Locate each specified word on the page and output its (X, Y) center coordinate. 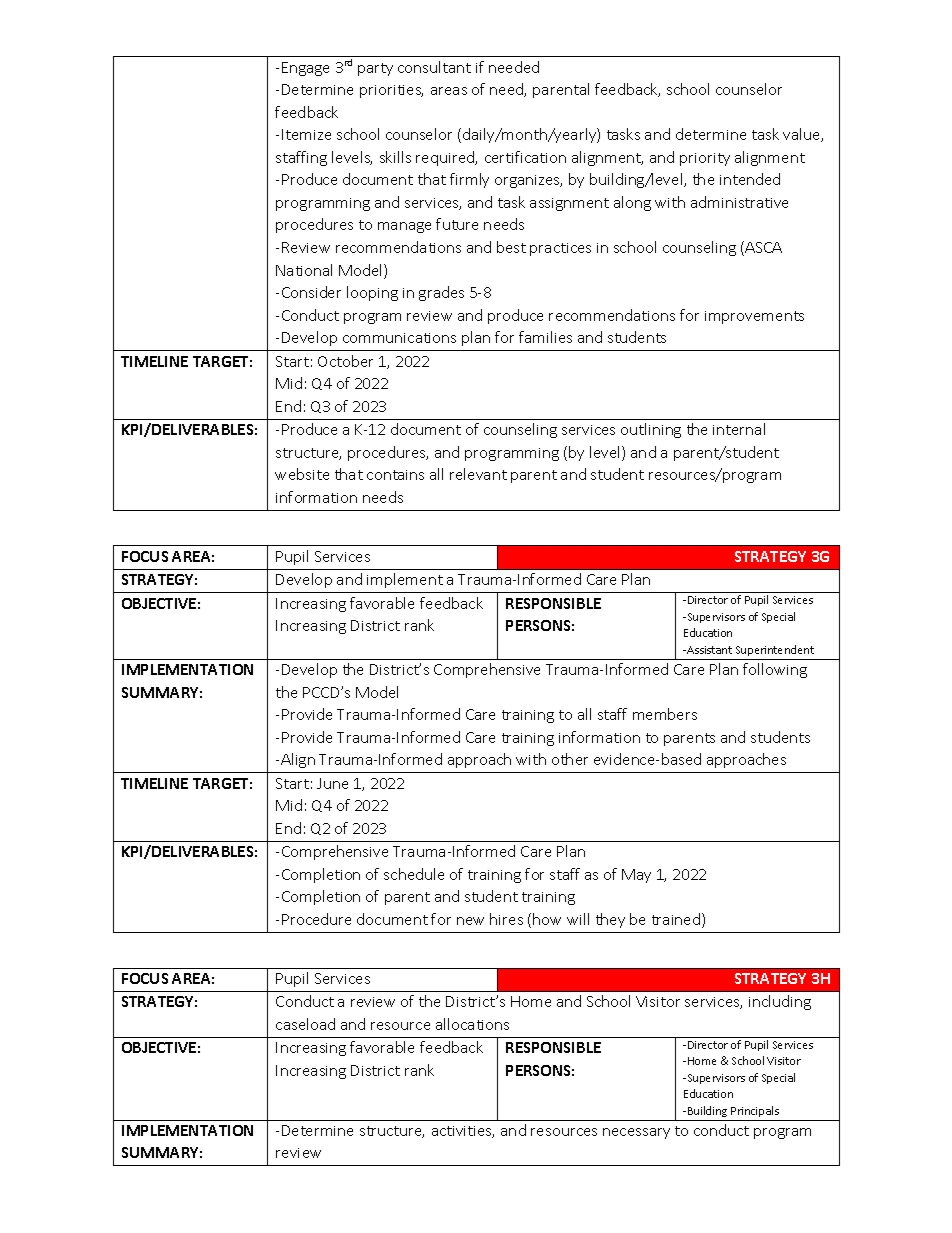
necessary (636, 1133)
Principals (755, 1111)
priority (705, 159)
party (375, 69)
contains (395, 475)
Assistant (708, 650)
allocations (472, 1024)
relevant (478, 474)
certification (525, 157)
